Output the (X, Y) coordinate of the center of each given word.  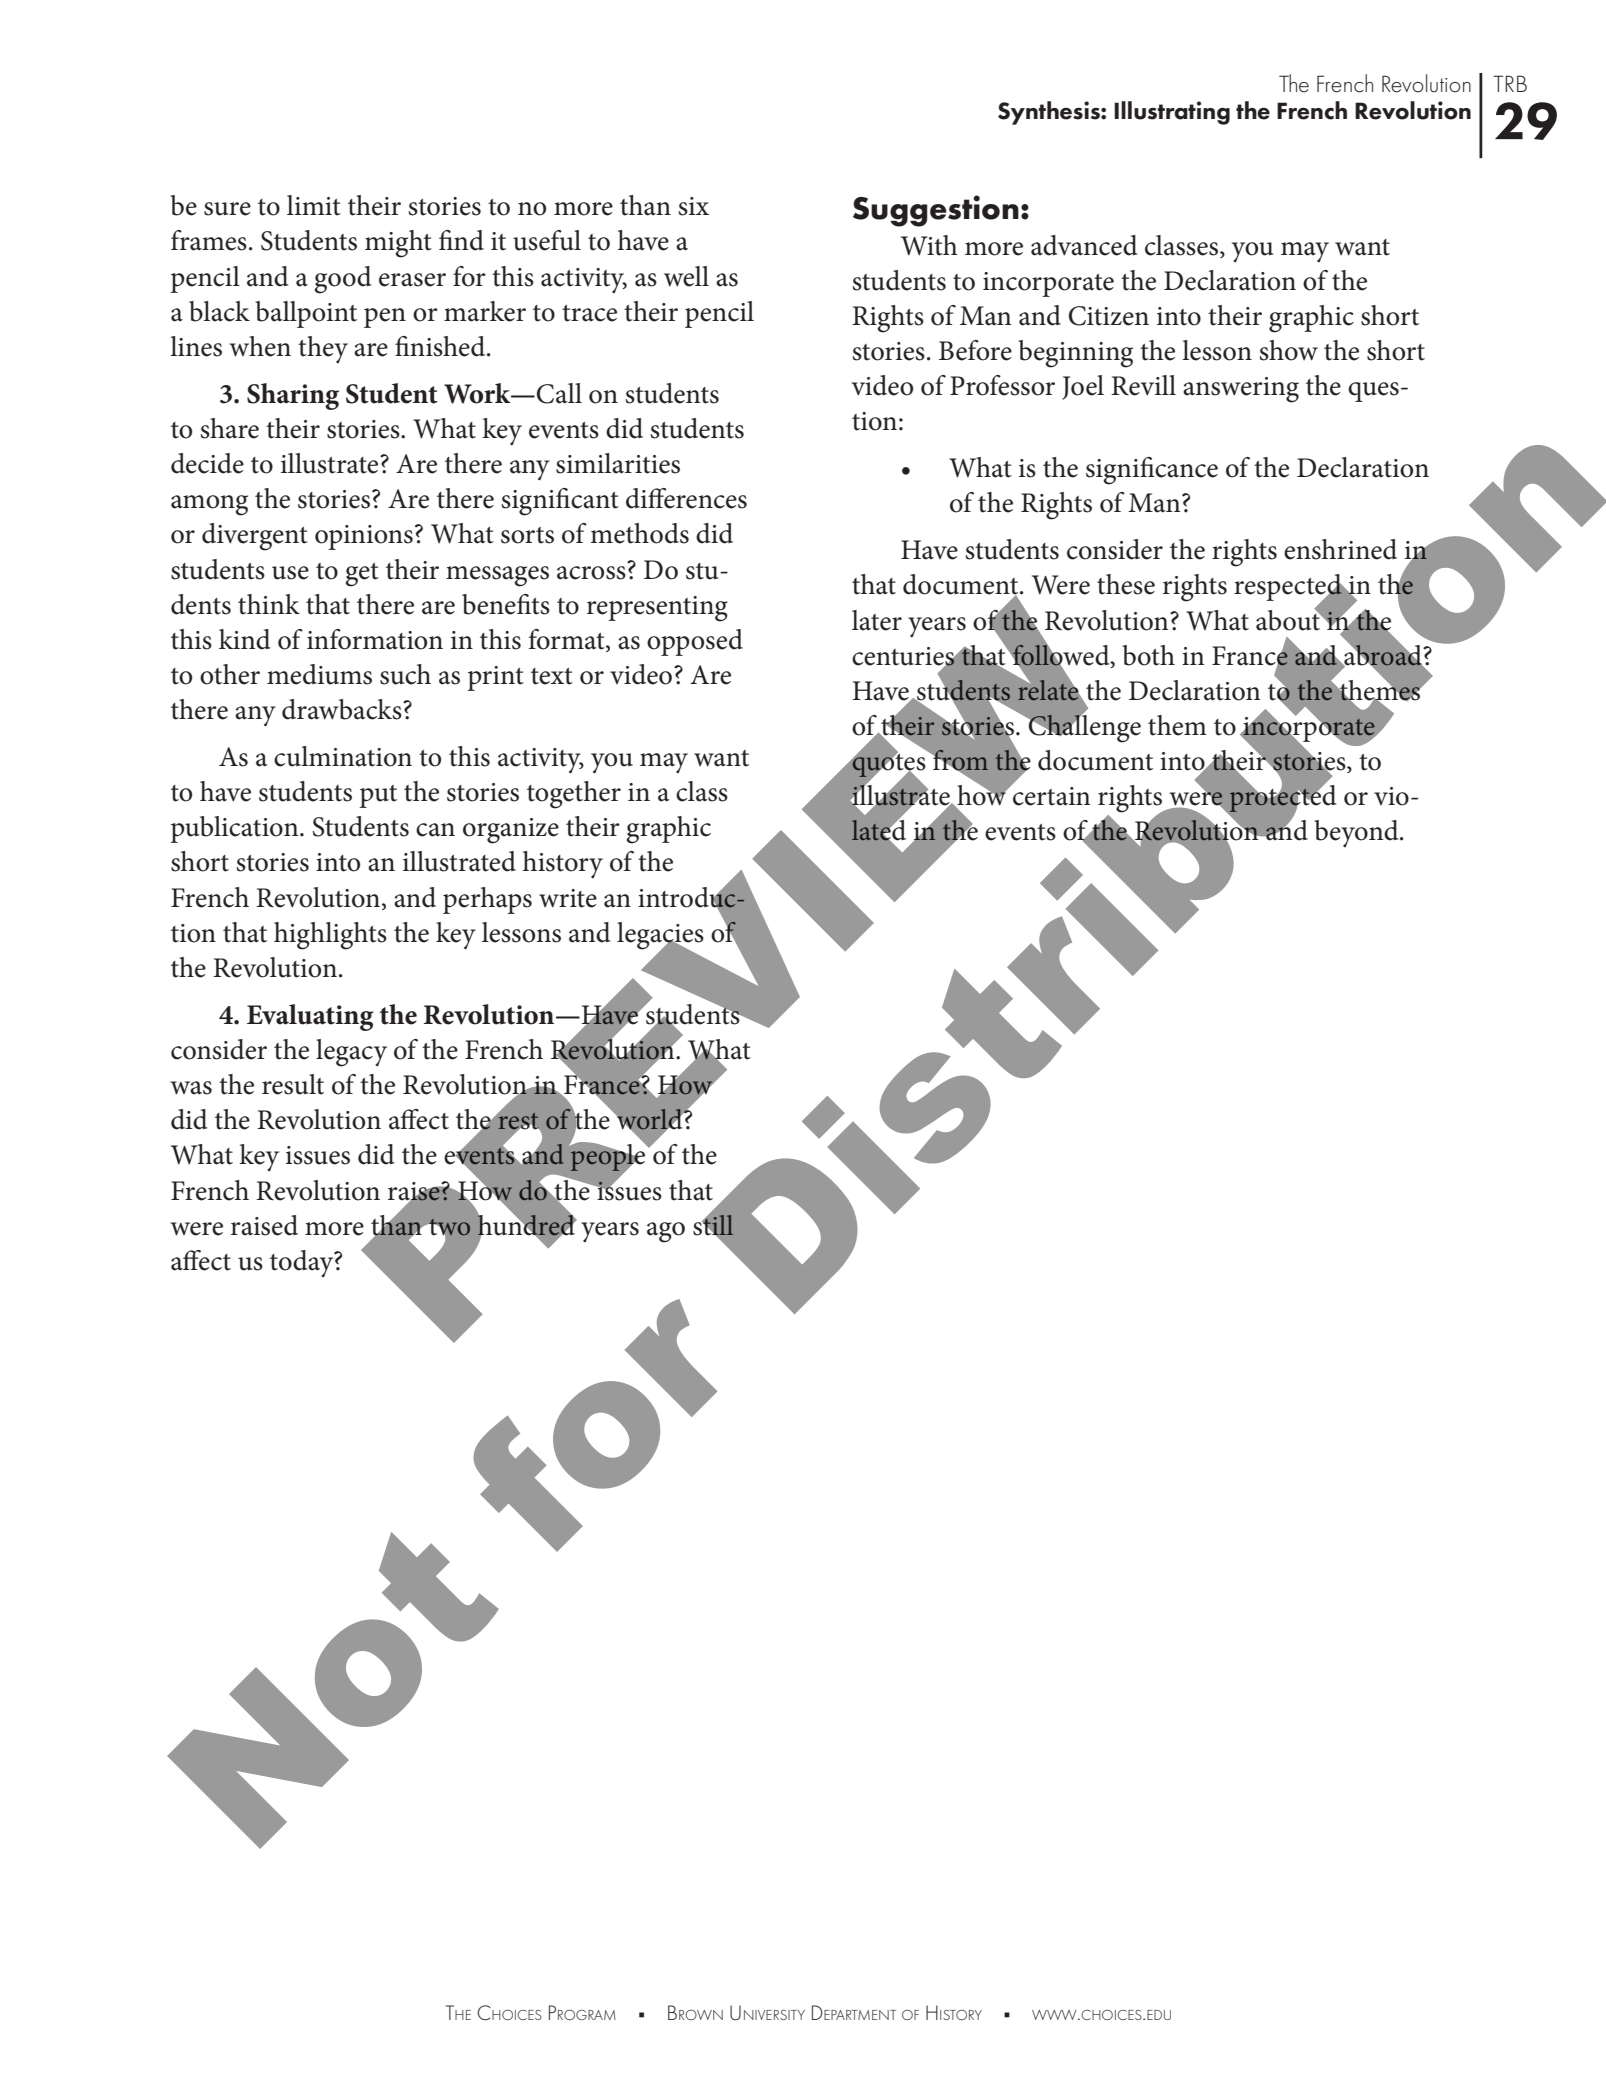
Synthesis (1050, 113)
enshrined (1340, 549)
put (378, 796)
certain (1051, 796)
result (293, 1084)
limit (314, 205)
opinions (364, 537)
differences (686, 498)
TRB (1510, 83)
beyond (1357, 833)
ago (666, 1232)
